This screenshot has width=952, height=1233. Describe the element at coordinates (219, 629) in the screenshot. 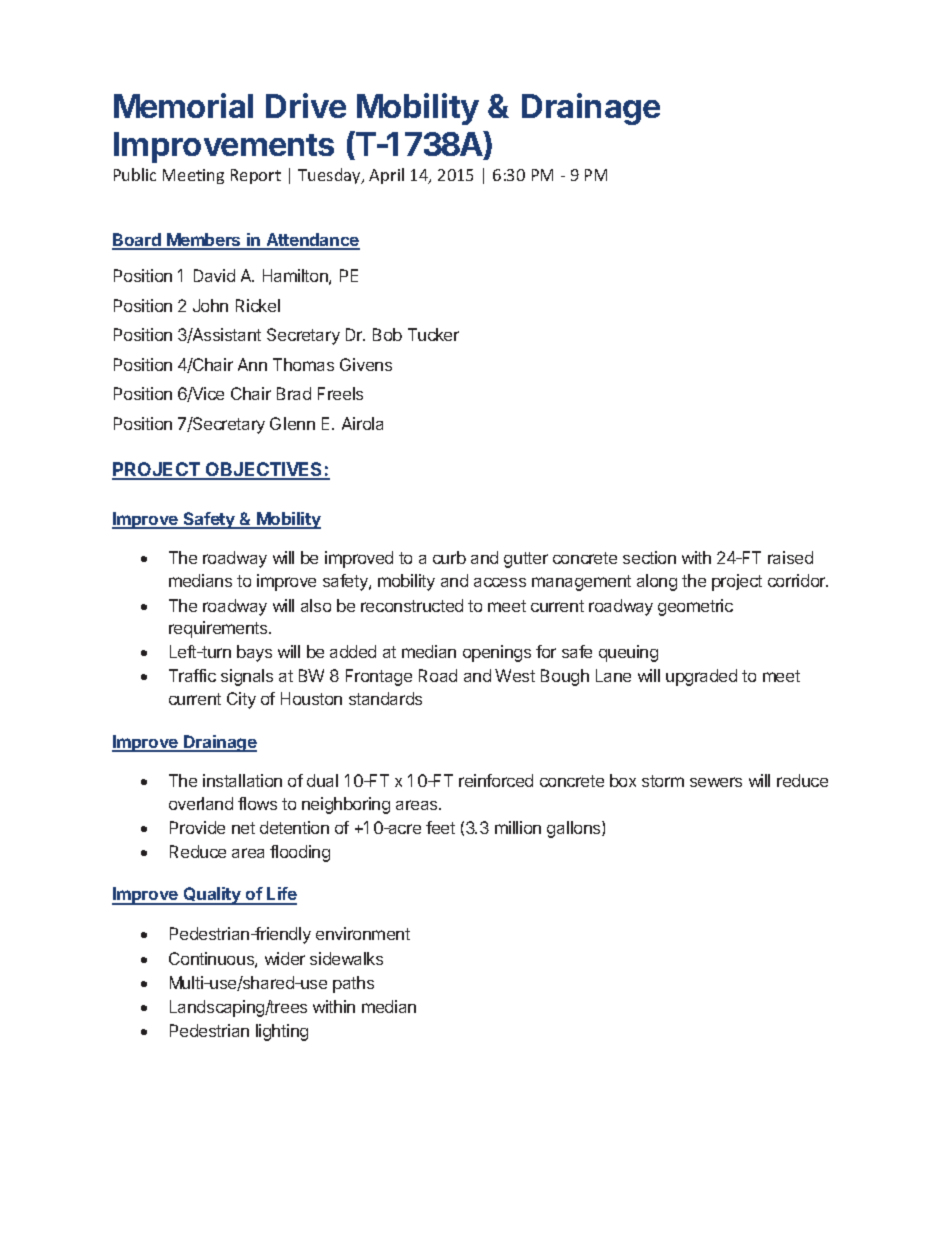

I see `requirements` at that location.
